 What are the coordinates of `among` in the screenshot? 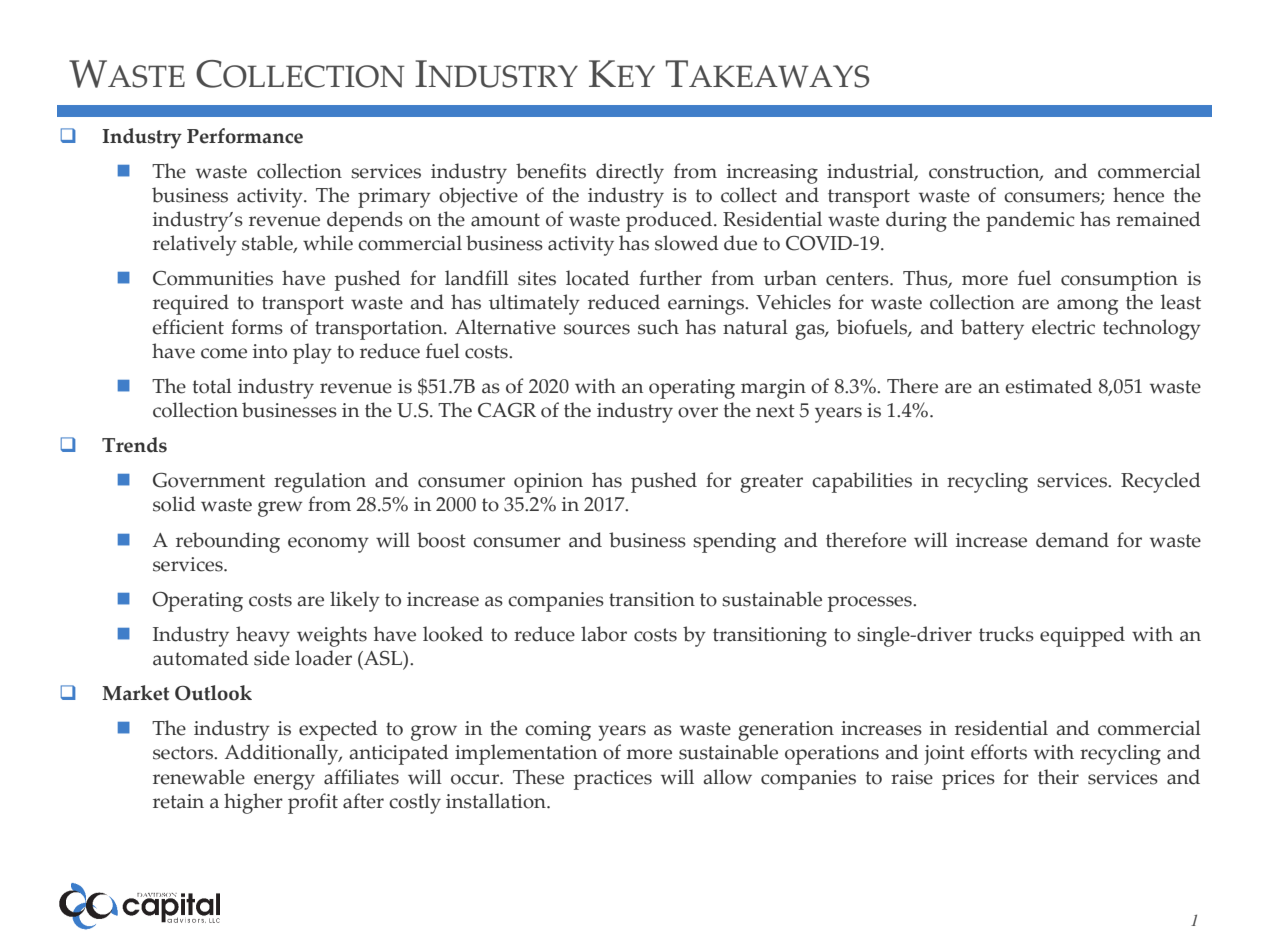 It's located at (1087, 307).
